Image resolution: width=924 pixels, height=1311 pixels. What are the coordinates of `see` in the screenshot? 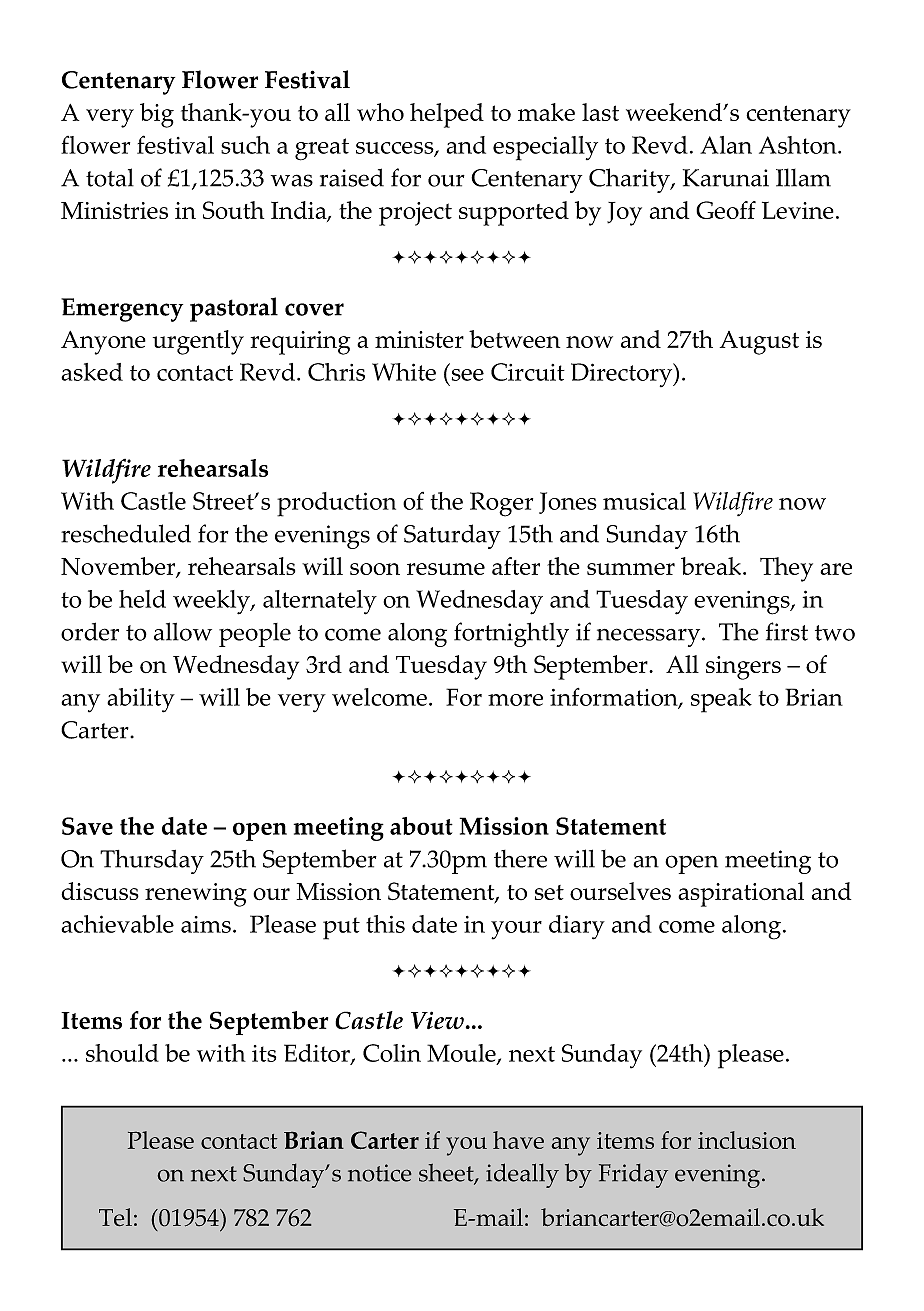 It's located at (468, 375).
